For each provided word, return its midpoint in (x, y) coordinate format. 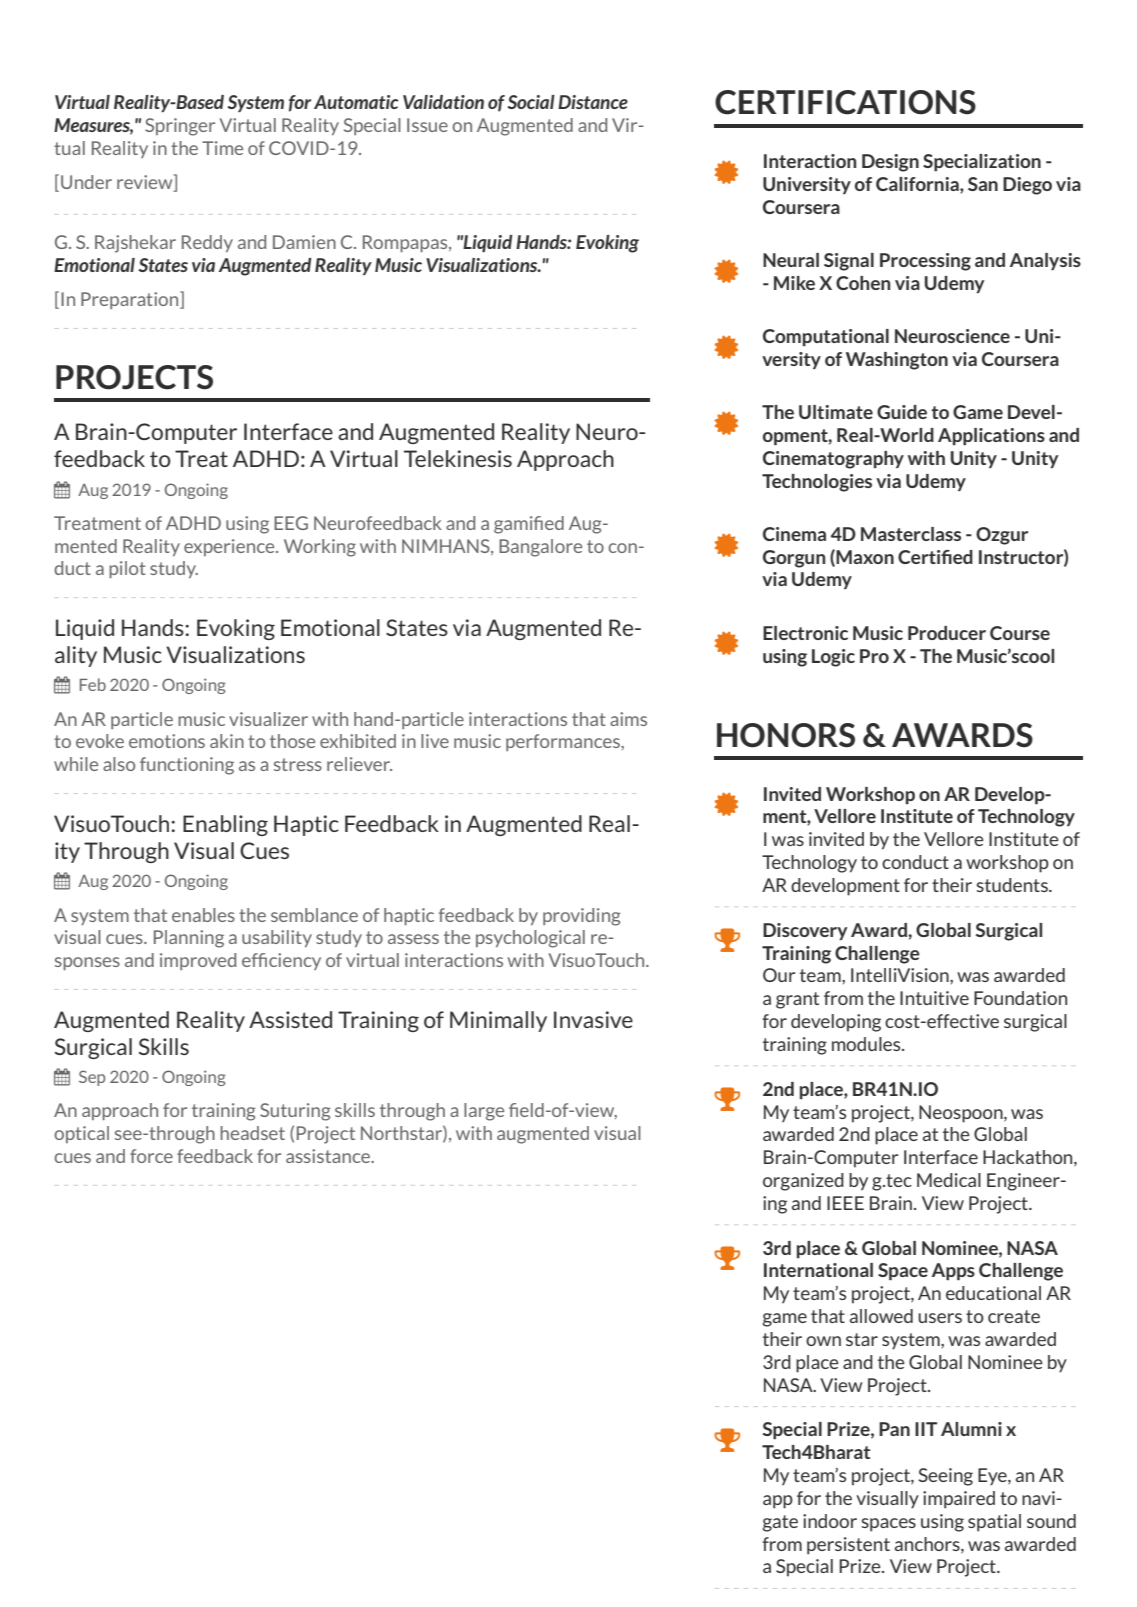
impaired (959, 1500)
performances (564, 742)
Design (890, 163)
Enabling (225, 825)
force (151, 1156)
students (1013, 885)
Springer (180, 127)
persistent (848, 1546)
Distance (593, 102)
